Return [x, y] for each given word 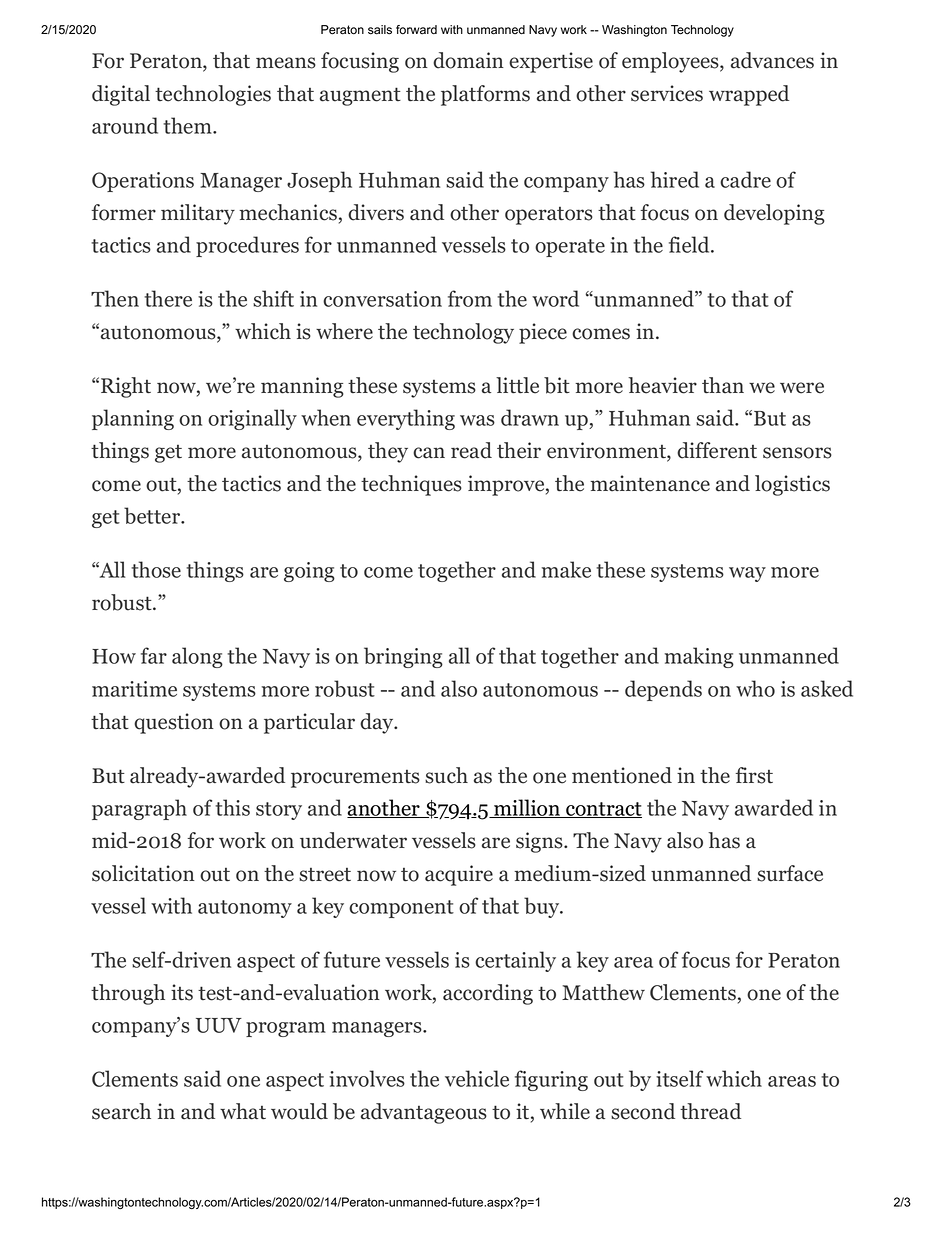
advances [772, 60]
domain [468, 60]
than [723, 385]
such [446, 775]
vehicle [477, 1078]
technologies [213, 95]
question [174, 723]
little [517, 385]
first [754, 775]
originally [252, 419]
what [243, 1111]
